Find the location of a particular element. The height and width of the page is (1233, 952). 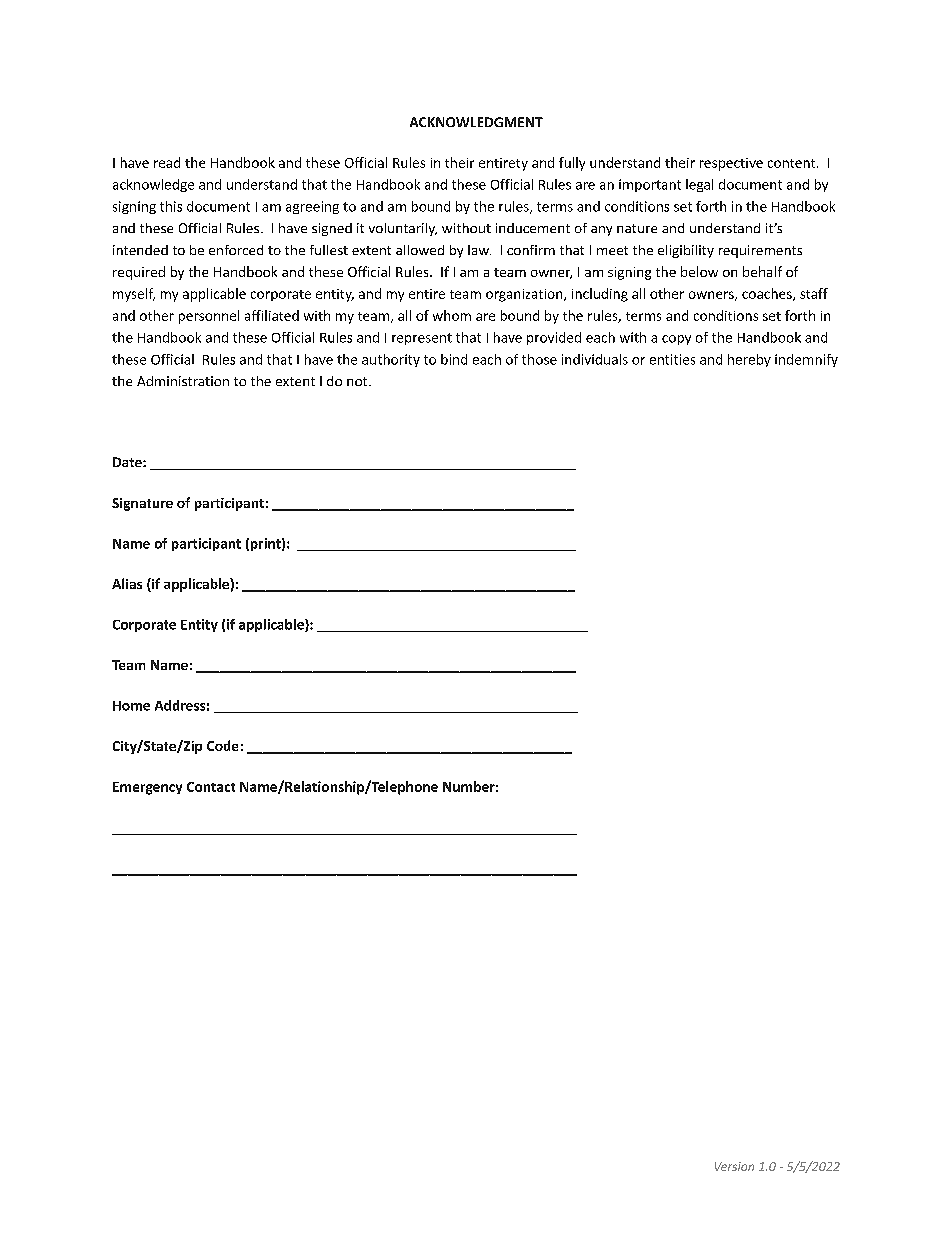

Home is located at coordinates (131, 706).
